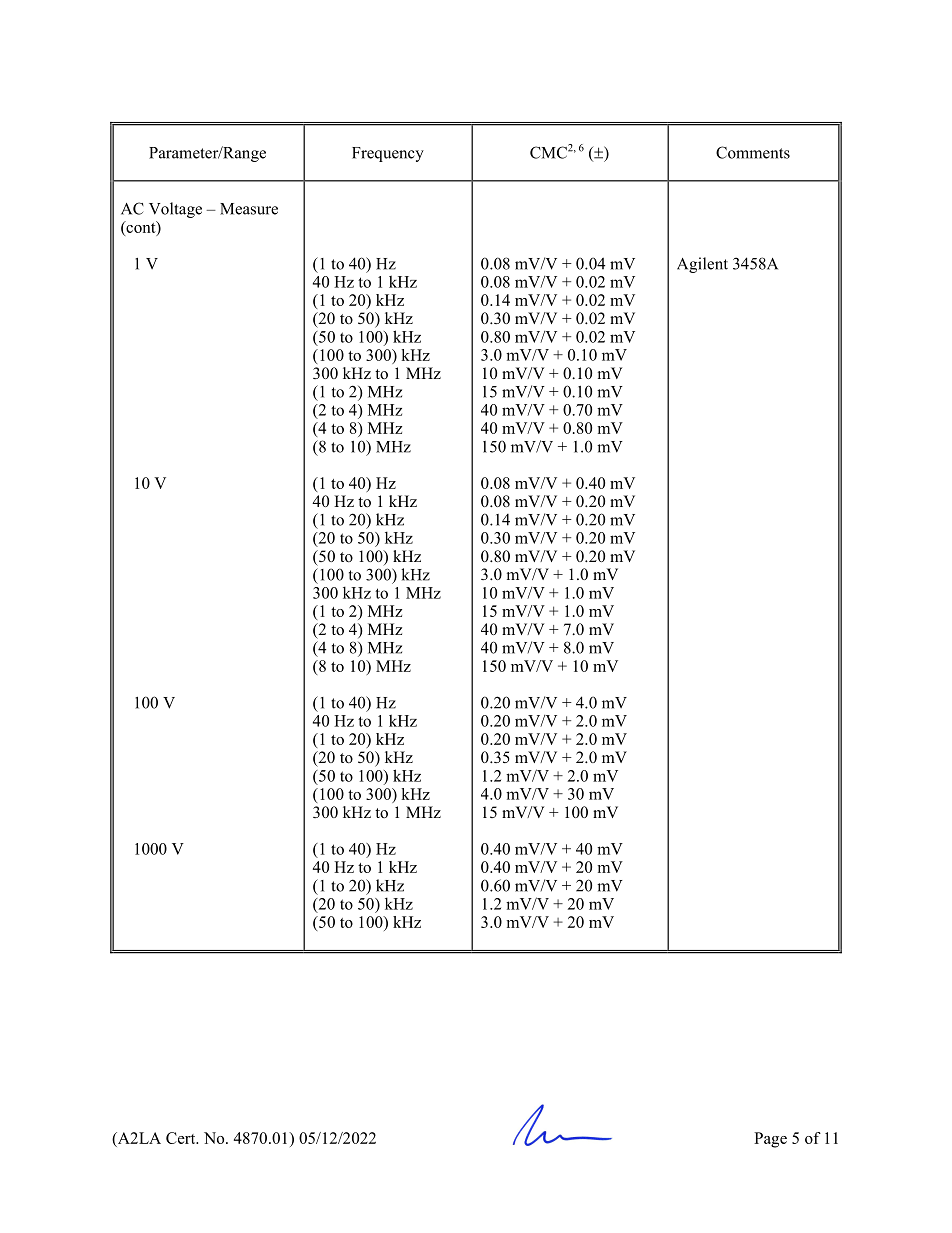  Describe the element at coordinates (249, 209) in the screenshot. I see `Measure` at that location.
